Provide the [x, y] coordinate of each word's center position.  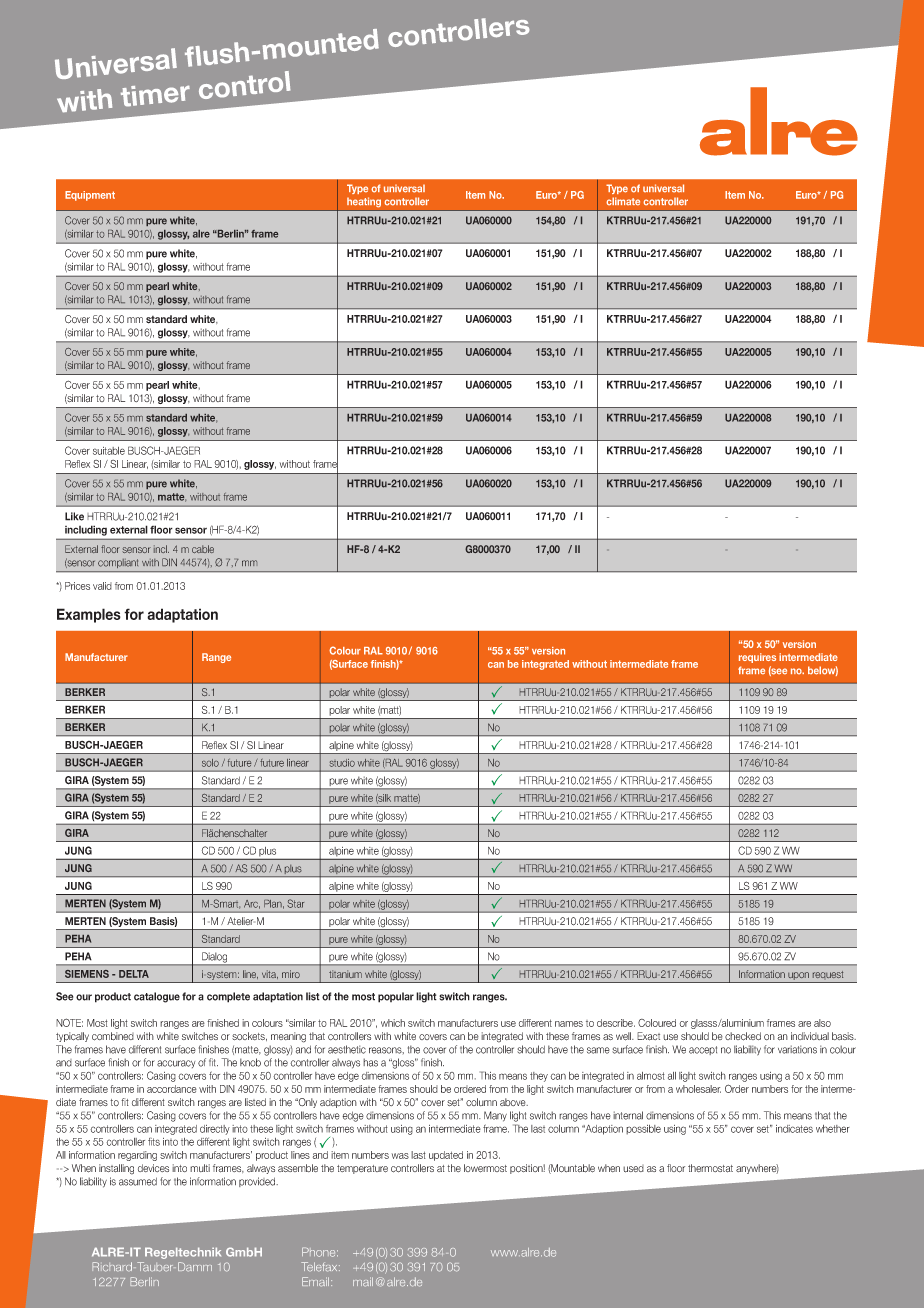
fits [154, 1142]
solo [210, 763]
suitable [109, 451]
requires [757, 658]
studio [342, 763]
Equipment [90, 196]
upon [799, 977]
